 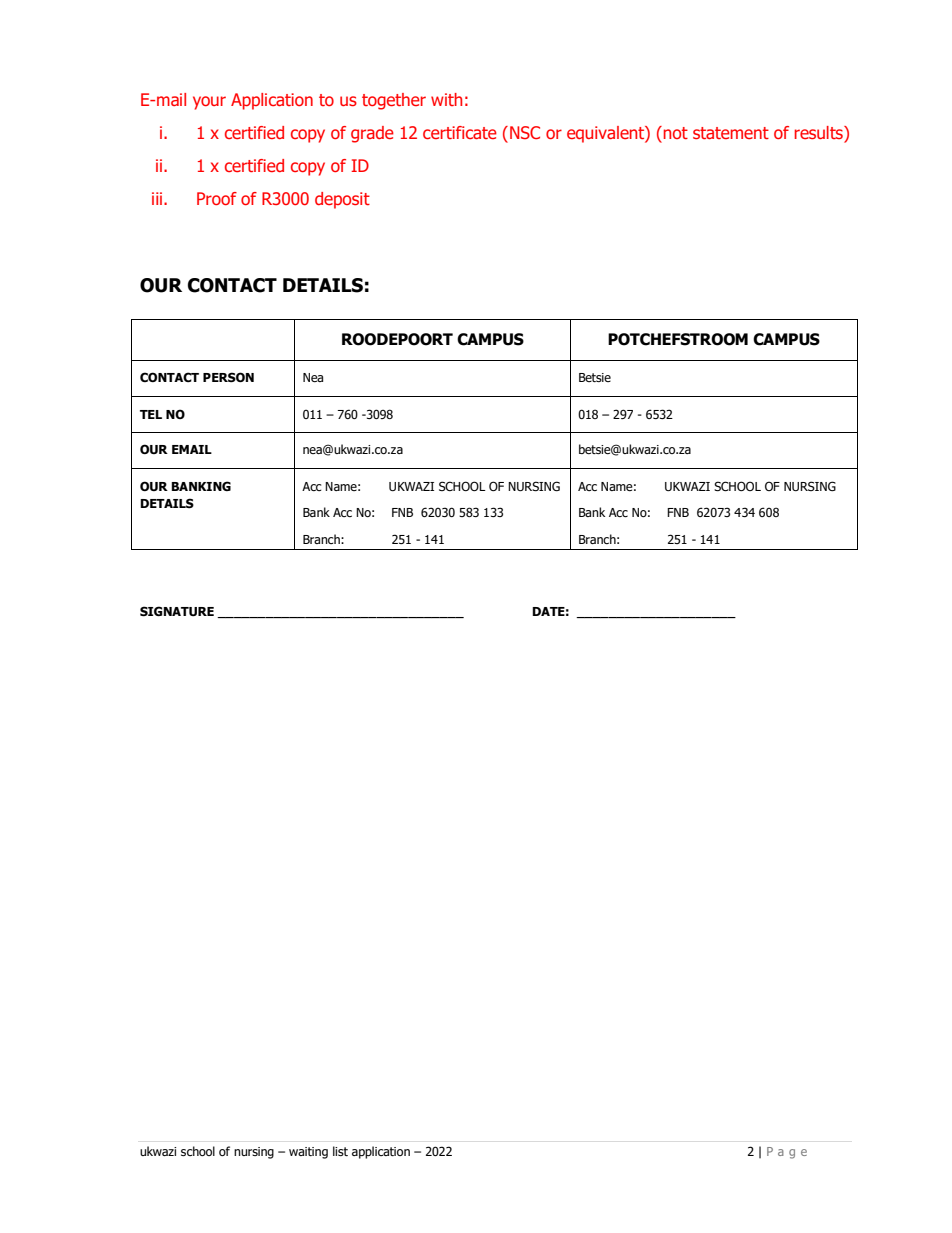 I want to click on list, so click(x=340, y=1151).
